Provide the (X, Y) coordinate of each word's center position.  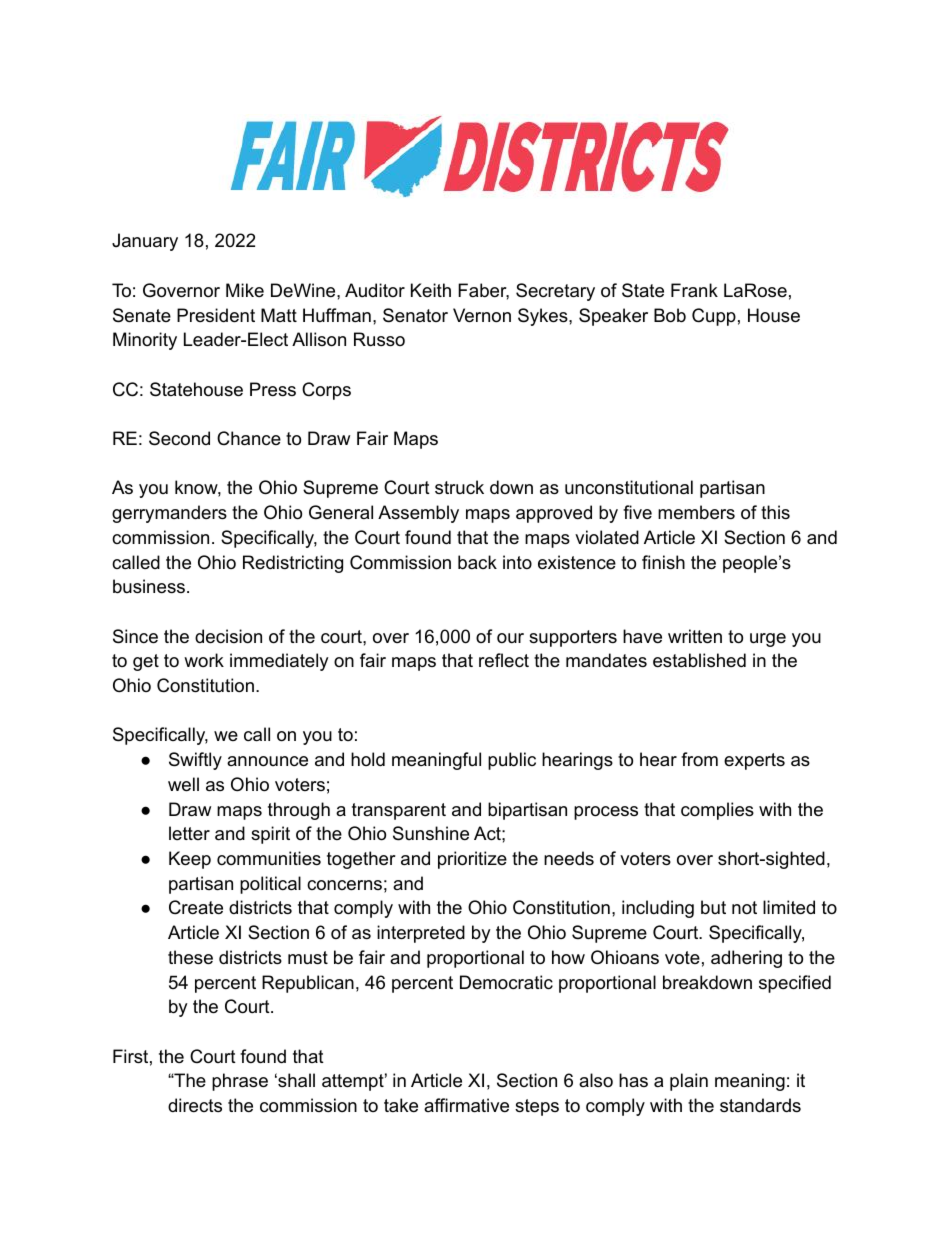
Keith (431, 290)
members (696, 512)
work (204, 660)
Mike (245, 290)
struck (459, 487)
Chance (249, 438)
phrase (240, 1082)
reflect (504, 660)
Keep (190, 860)
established (699, 660)
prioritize (472, 860)
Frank (694, 290)
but (713, 907)
